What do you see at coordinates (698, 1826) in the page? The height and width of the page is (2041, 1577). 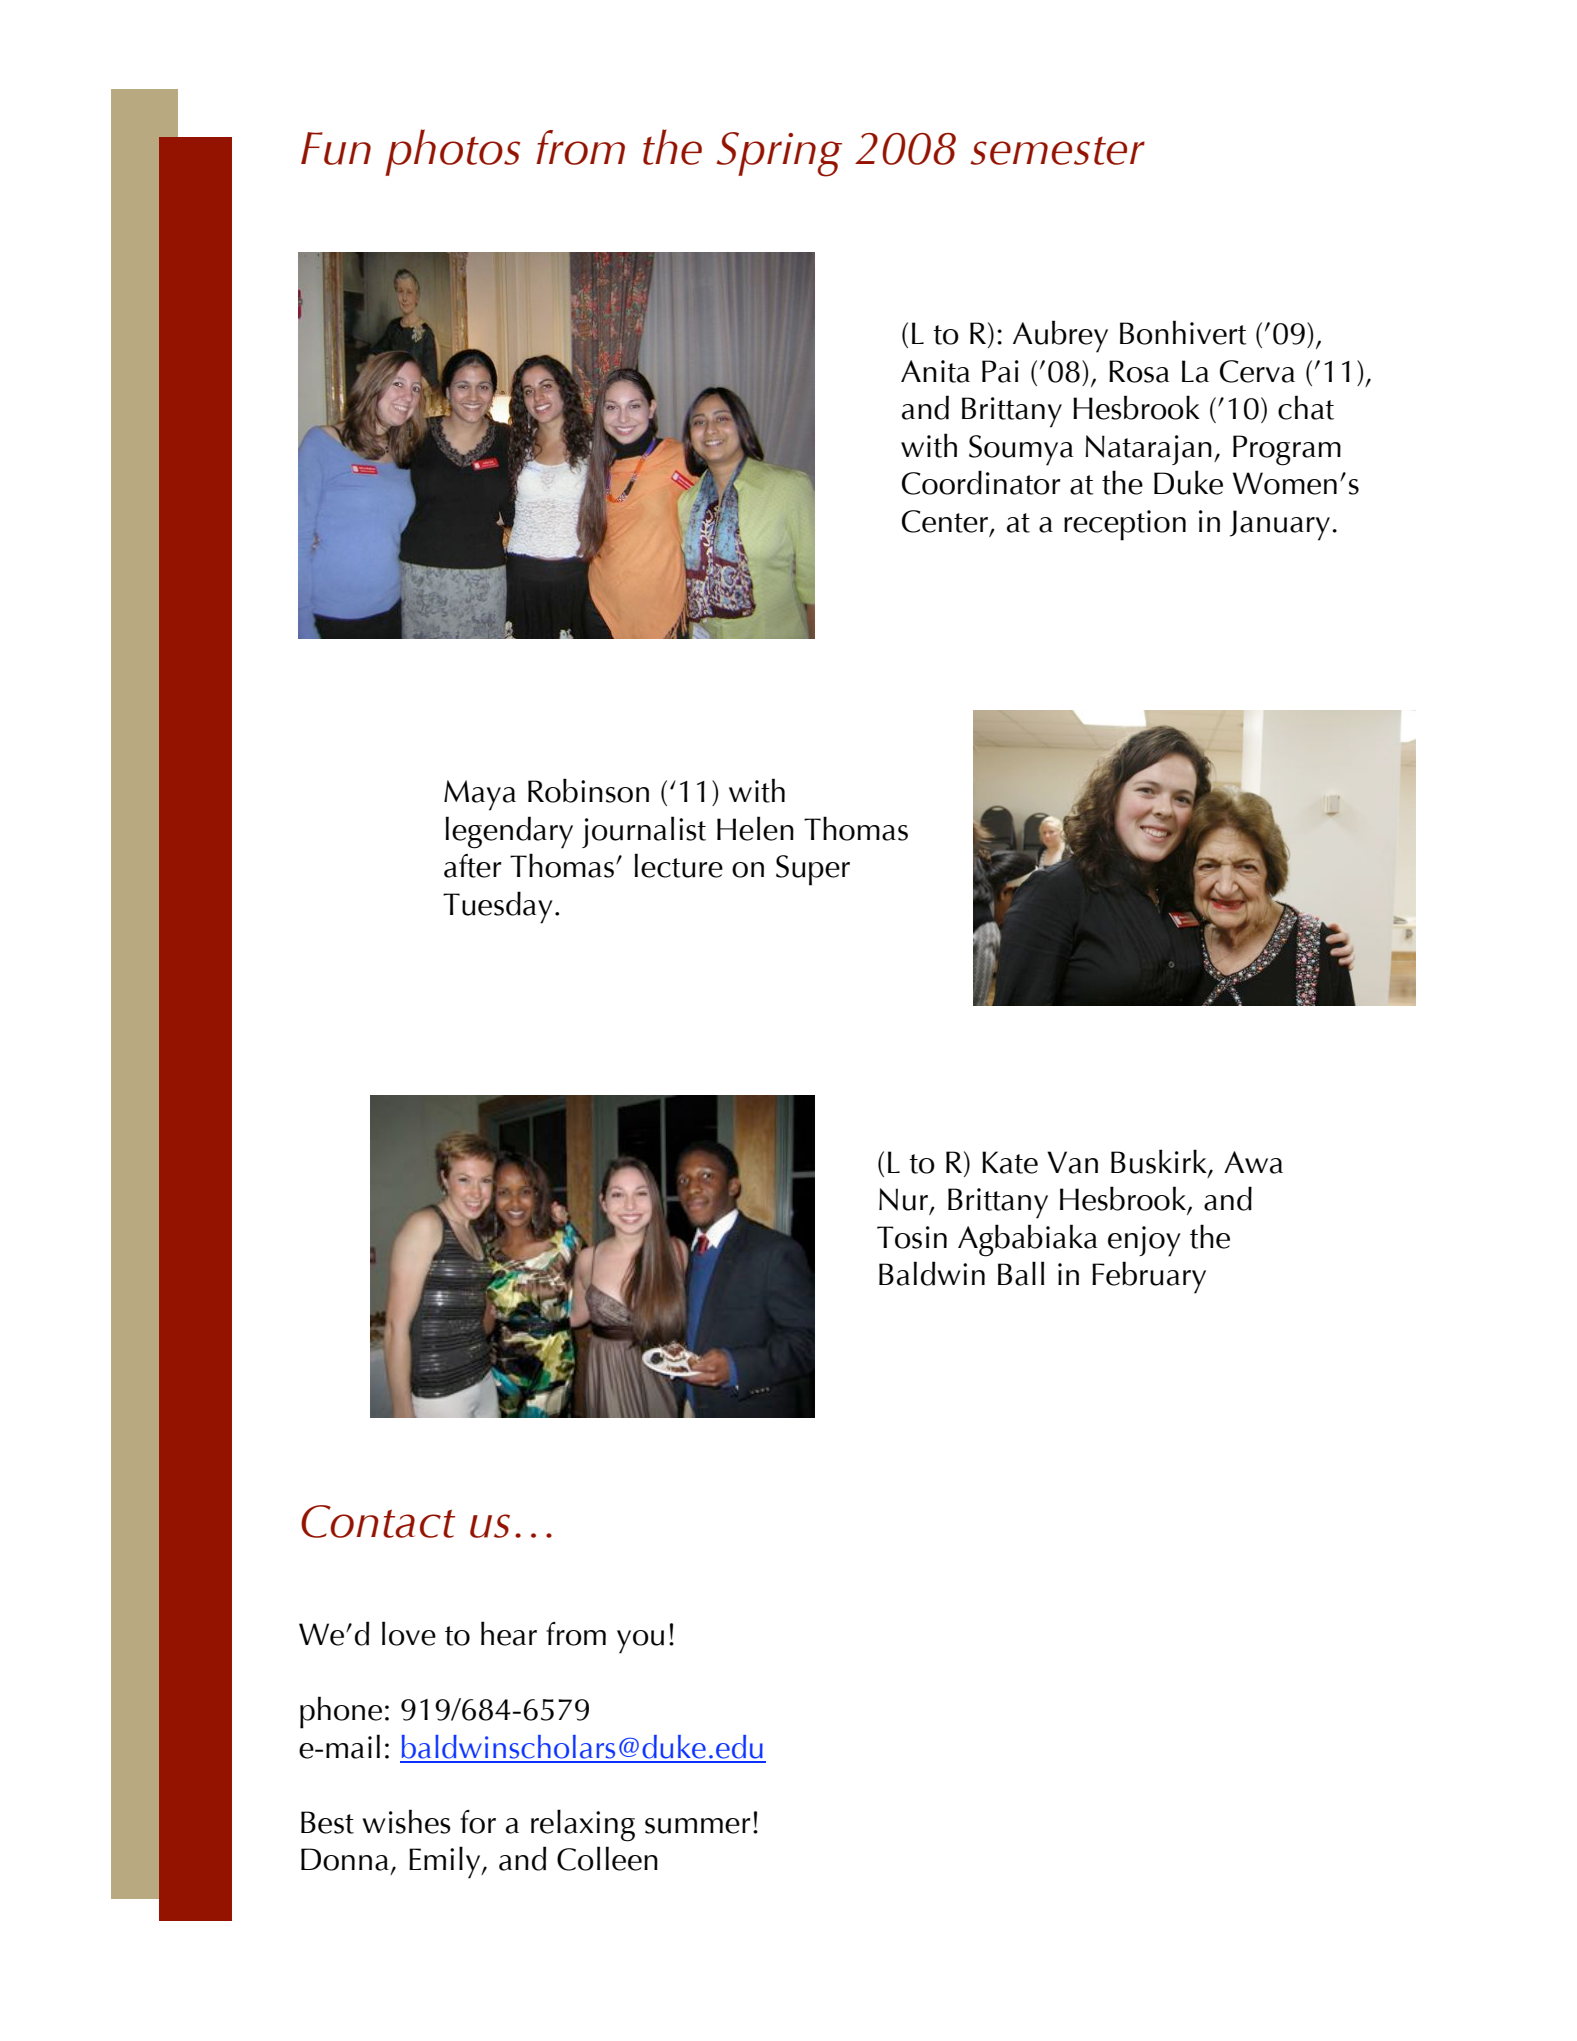 I see `summer` at bounding box center [698, 1826].
